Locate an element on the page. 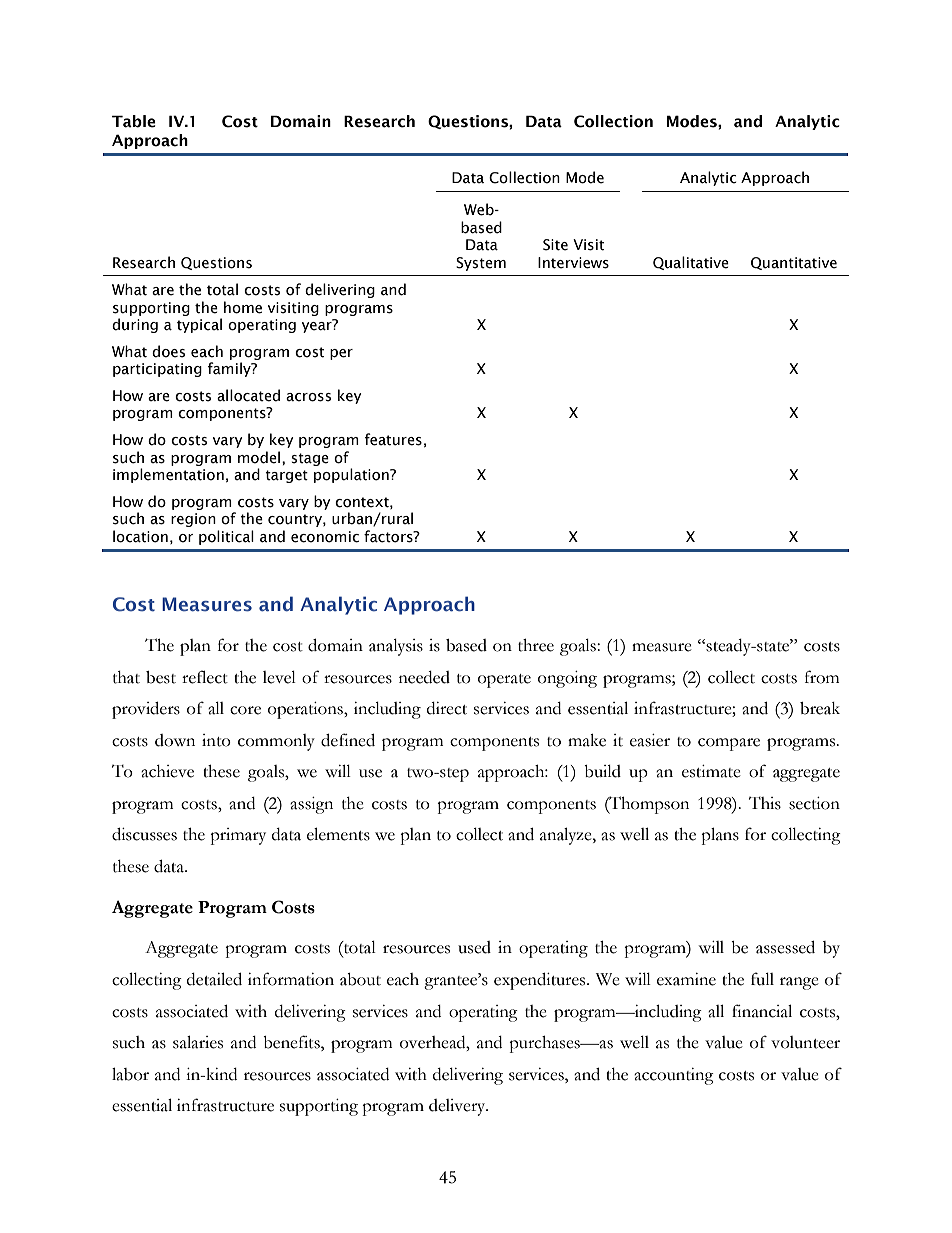 The height and width of the page is (1233, 952). Site is located at coordinates (555, 245).
